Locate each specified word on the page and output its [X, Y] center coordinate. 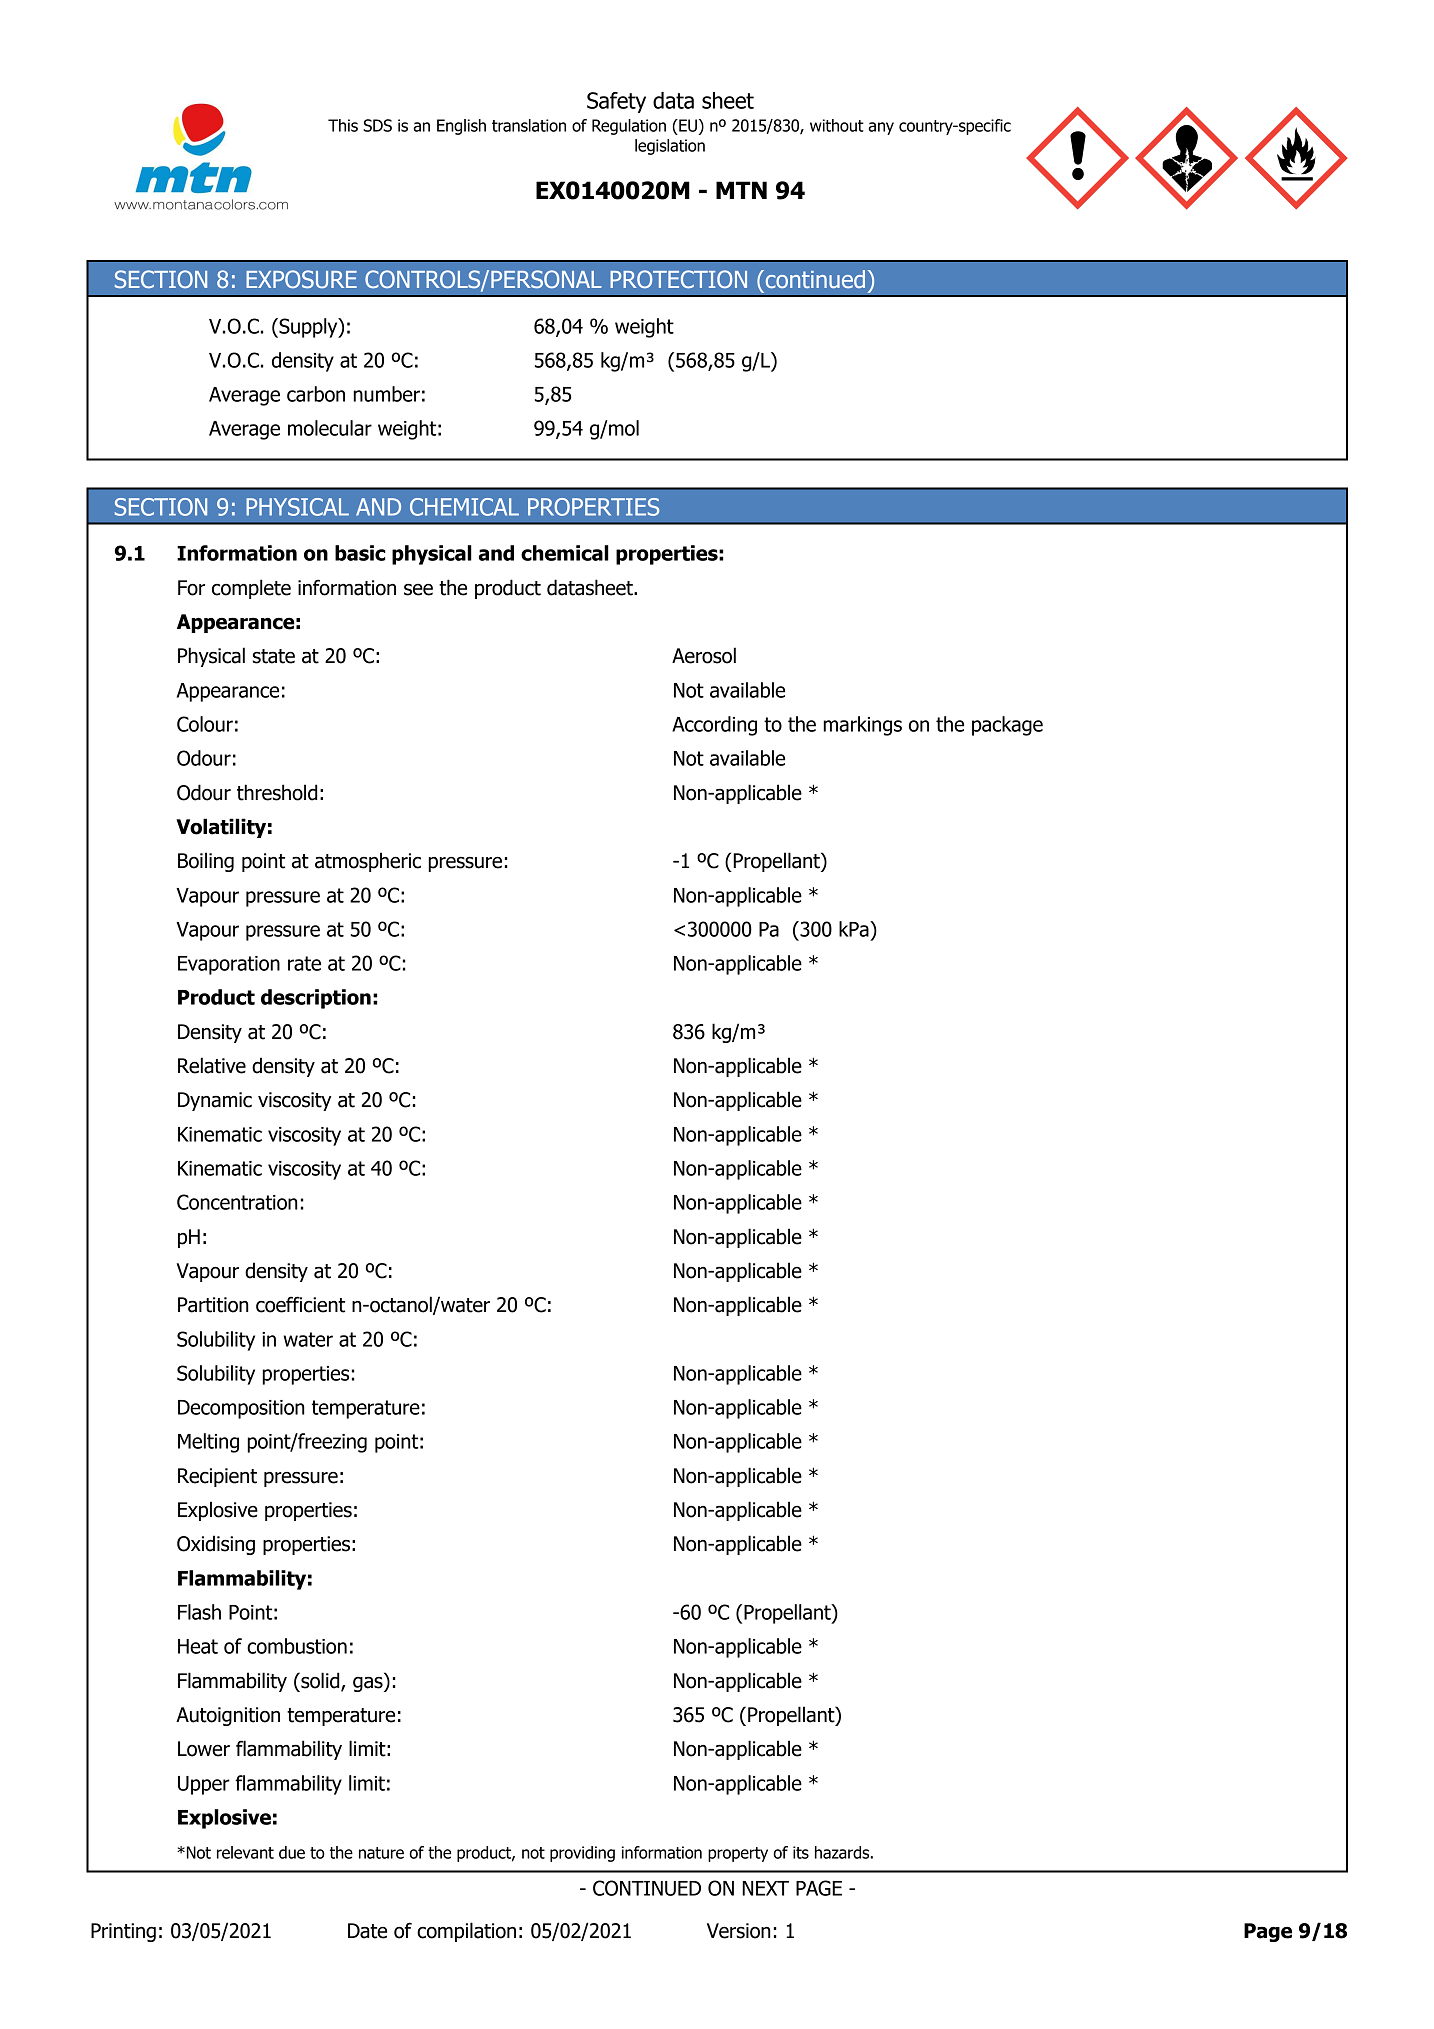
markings [862, 726]
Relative [212, 1065]
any [881, 128]
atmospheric [368, 862]
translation [529, 125]
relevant [245, 1852]
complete [251, 589]
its [801, 1852]
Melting [208, 1443]
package [1007, 726]
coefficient [300, 1304]
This [343, 125]
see [418, 590]
